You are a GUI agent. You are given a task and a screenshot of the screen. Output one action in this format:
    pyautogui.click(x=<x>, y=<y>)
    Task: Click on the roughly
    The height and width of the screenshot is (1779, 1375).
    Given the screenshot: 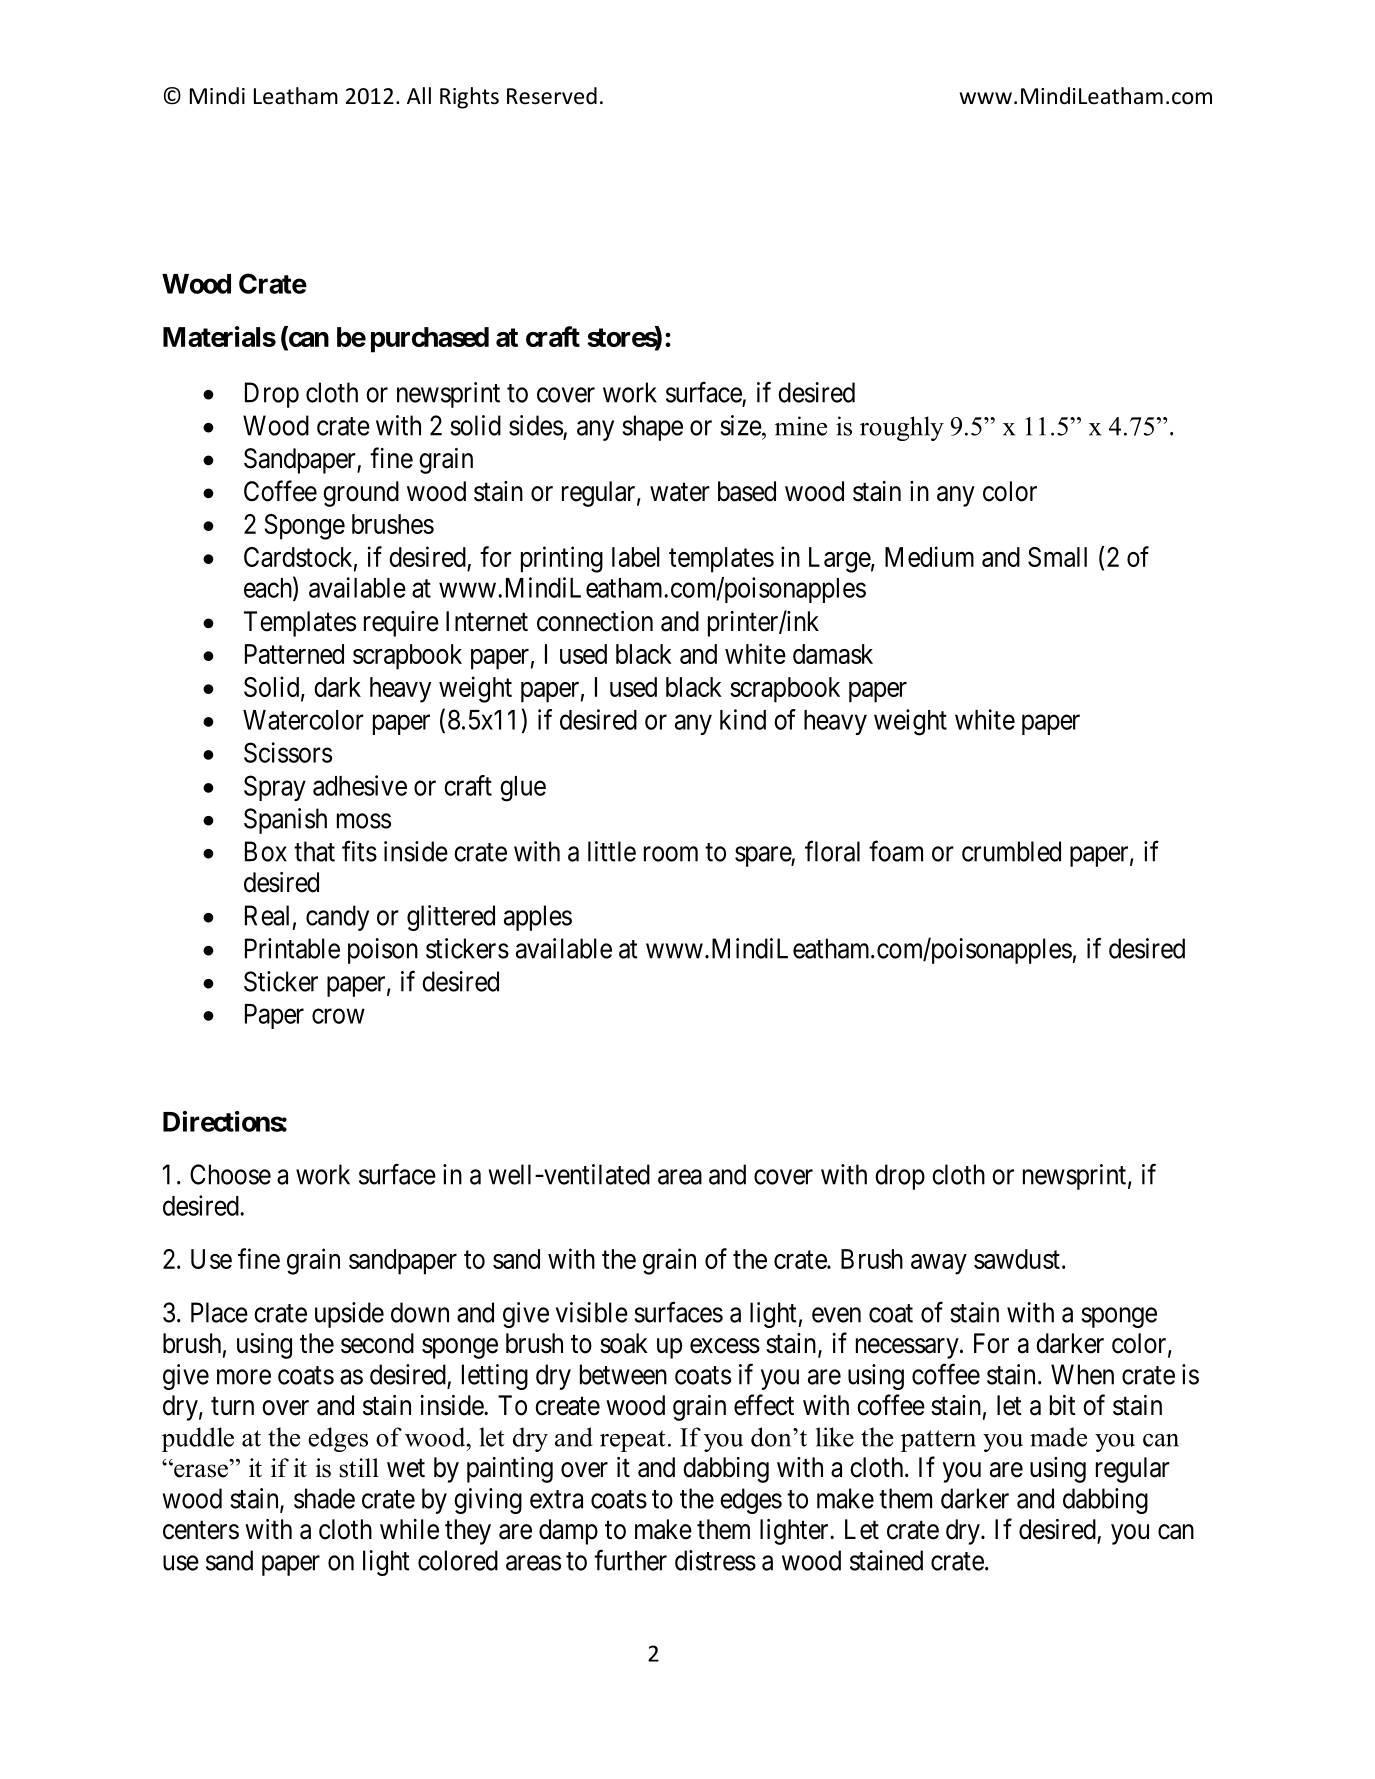 What is the action you would take?
    pyautogui.click(x=902, y=428)
